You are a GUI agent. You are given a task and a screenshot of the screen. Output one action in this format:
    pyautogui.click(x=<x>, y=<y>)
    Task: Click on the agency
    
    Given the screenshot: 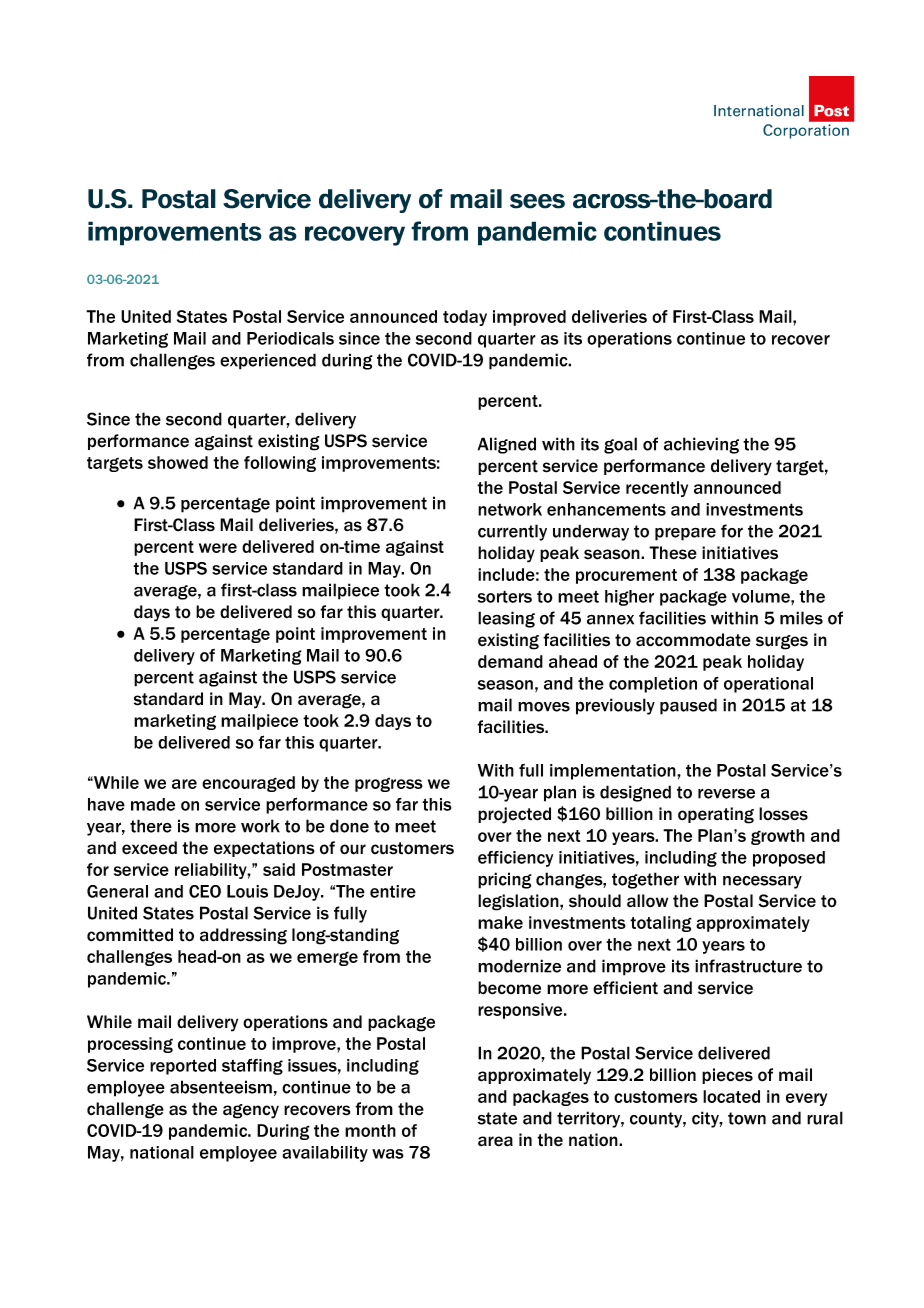 What is the action you would take?
    pyautogui.click(x=251, y=1111)
